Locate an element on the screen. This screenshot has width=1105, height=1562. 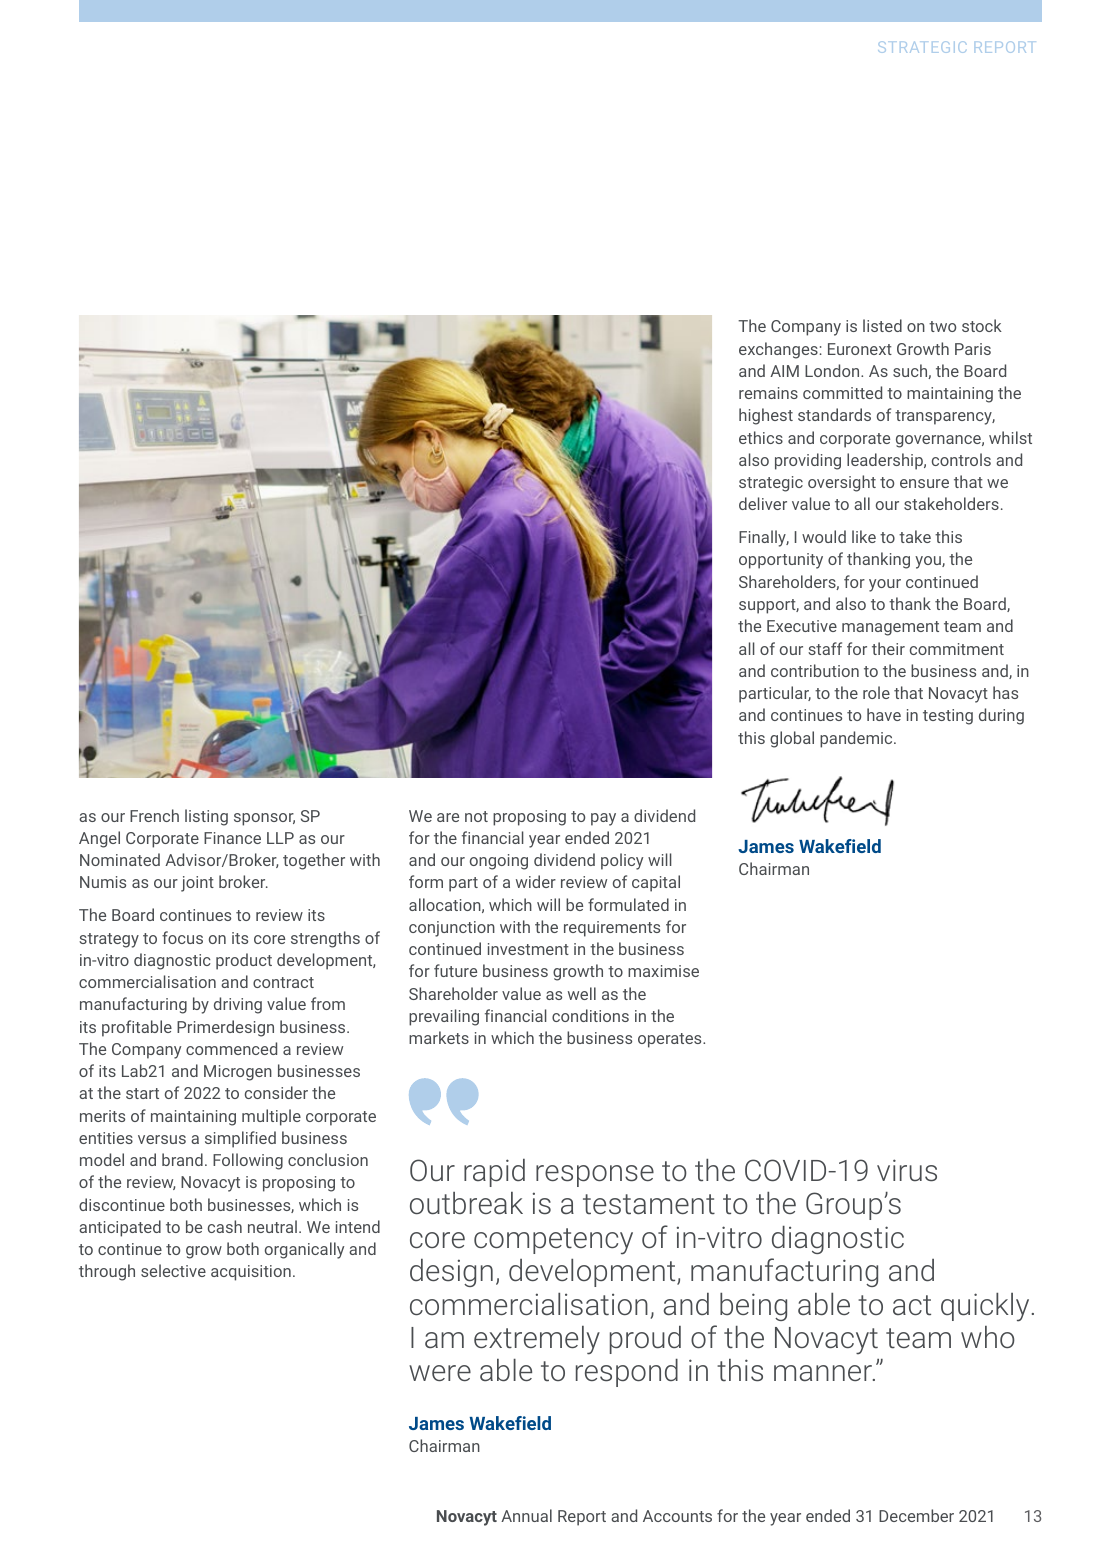
were is located at coordinates (440, 1373).
